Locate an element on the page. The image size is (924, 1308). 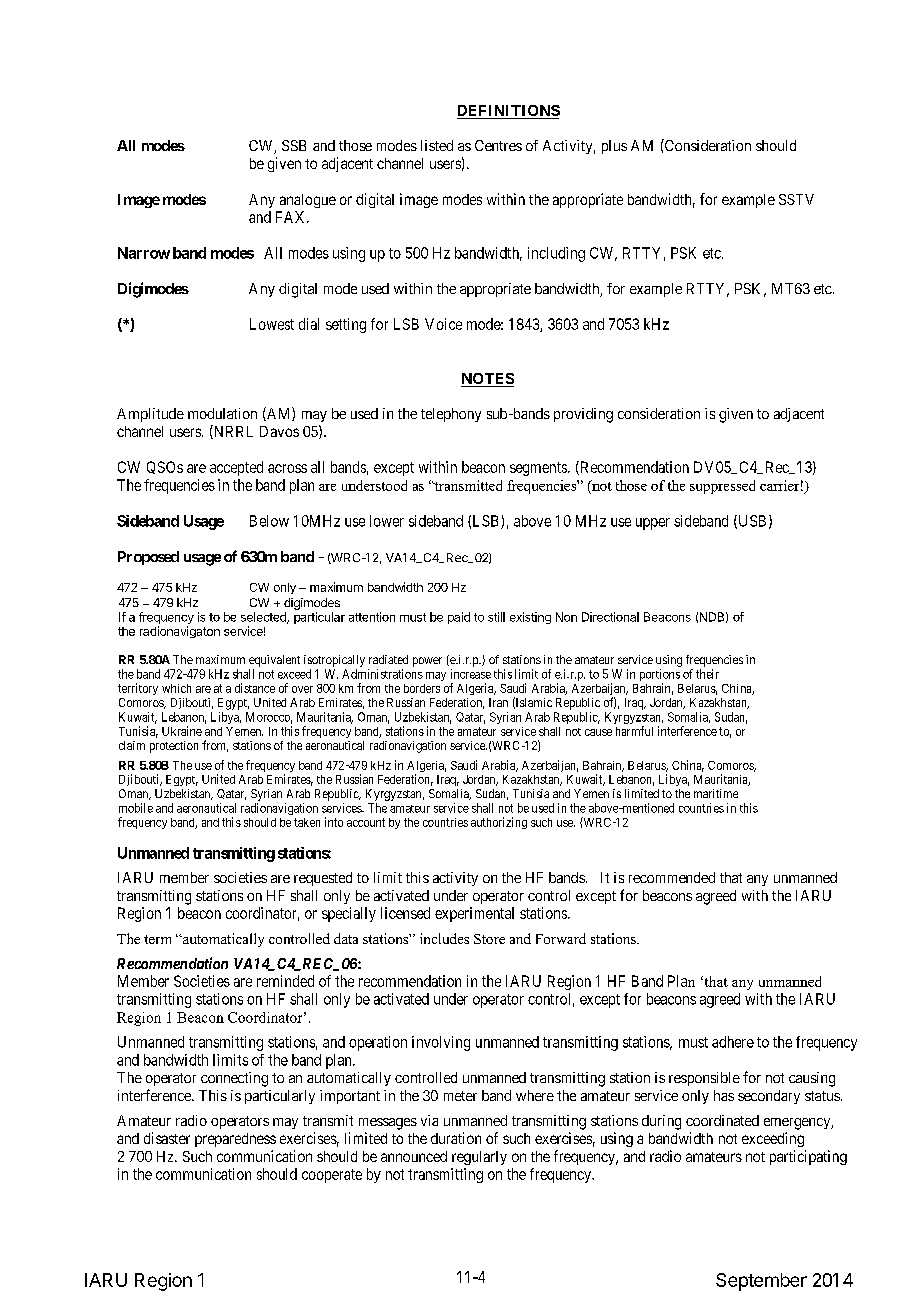
Centres is located at coordinates (498, 145).
